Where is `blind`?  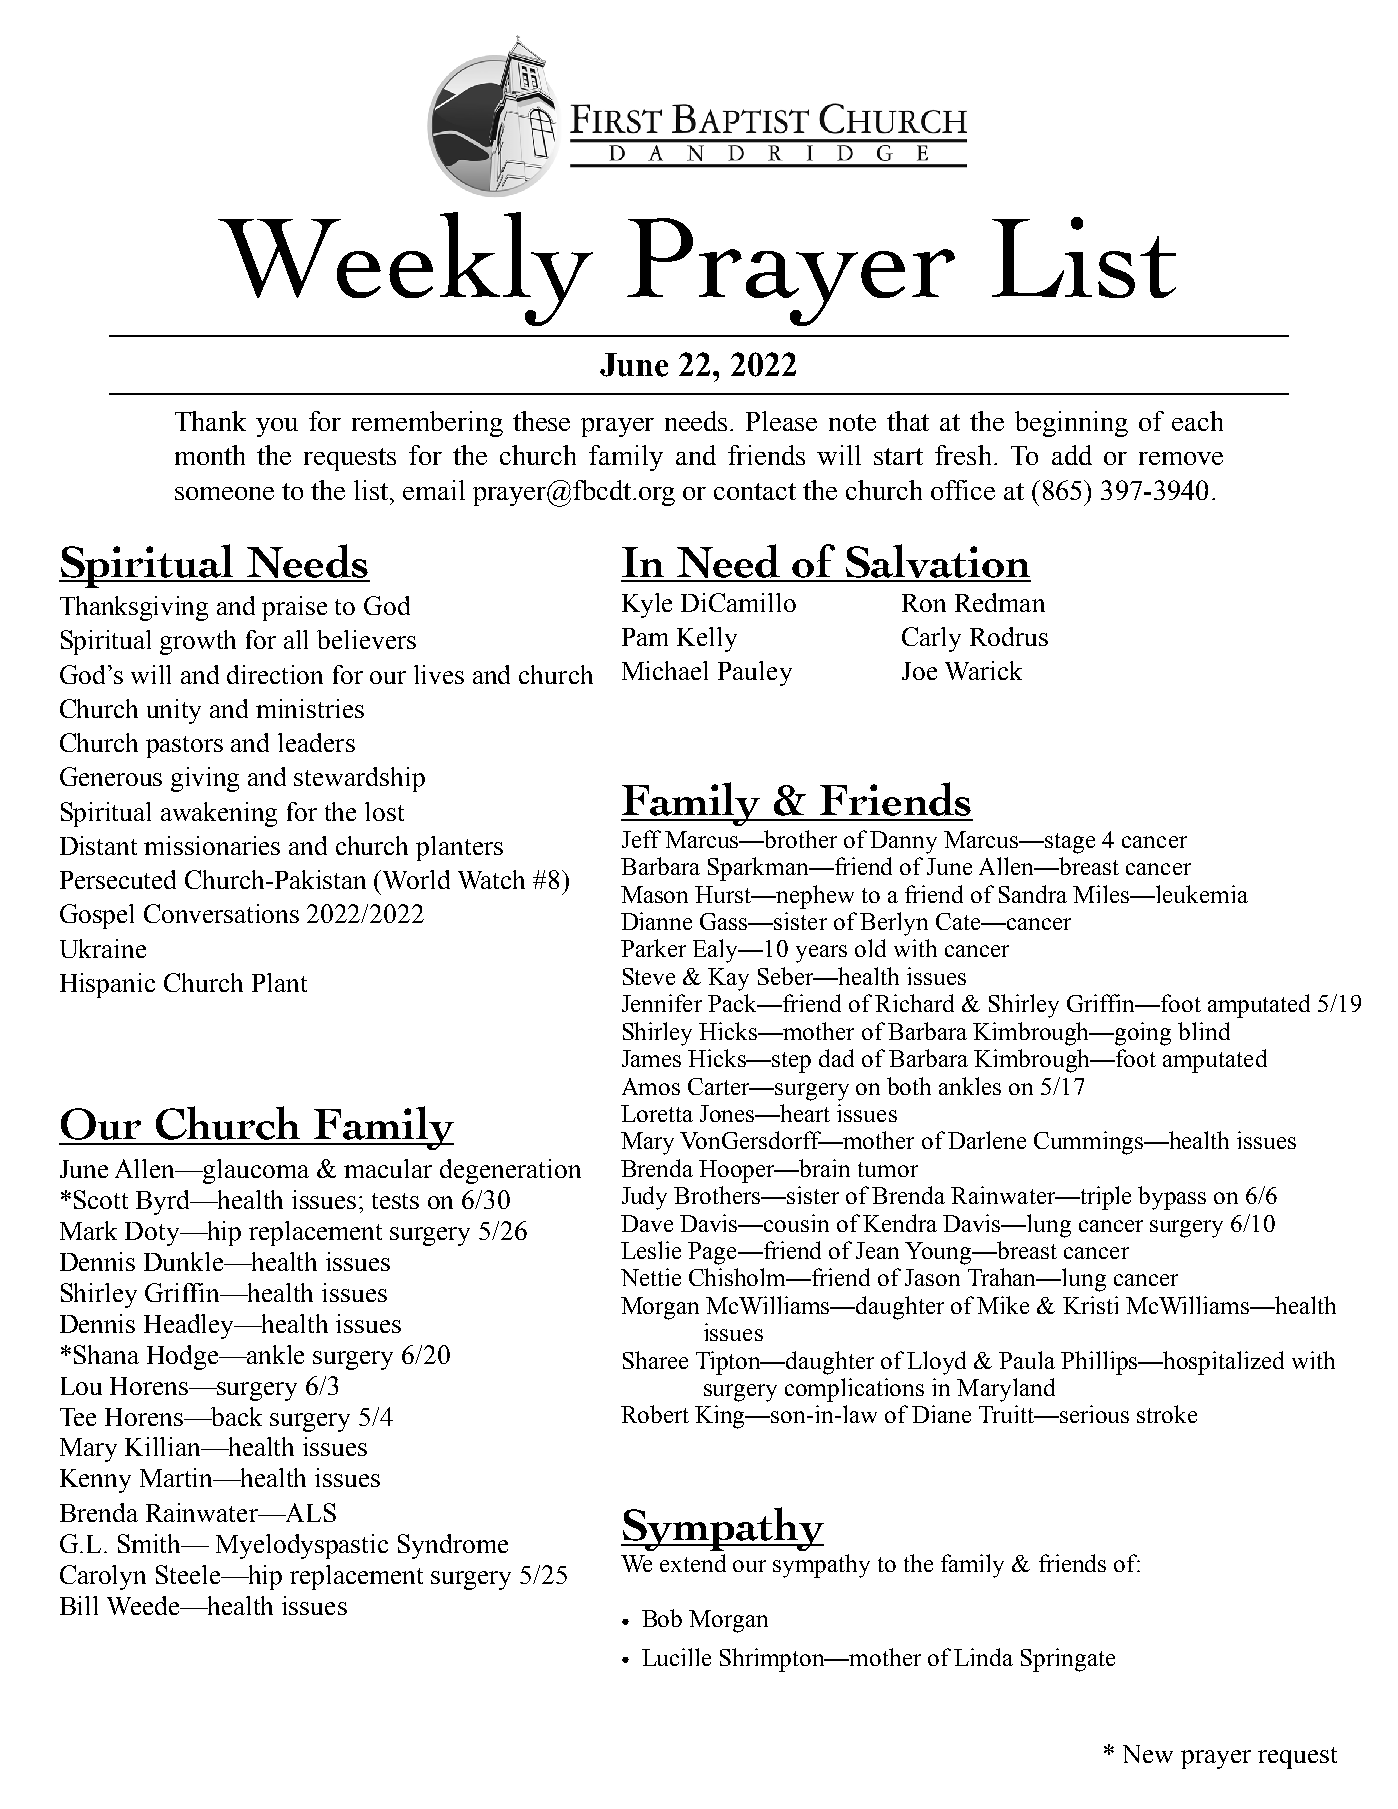 blind is located at coordinates (1204, 1031).
